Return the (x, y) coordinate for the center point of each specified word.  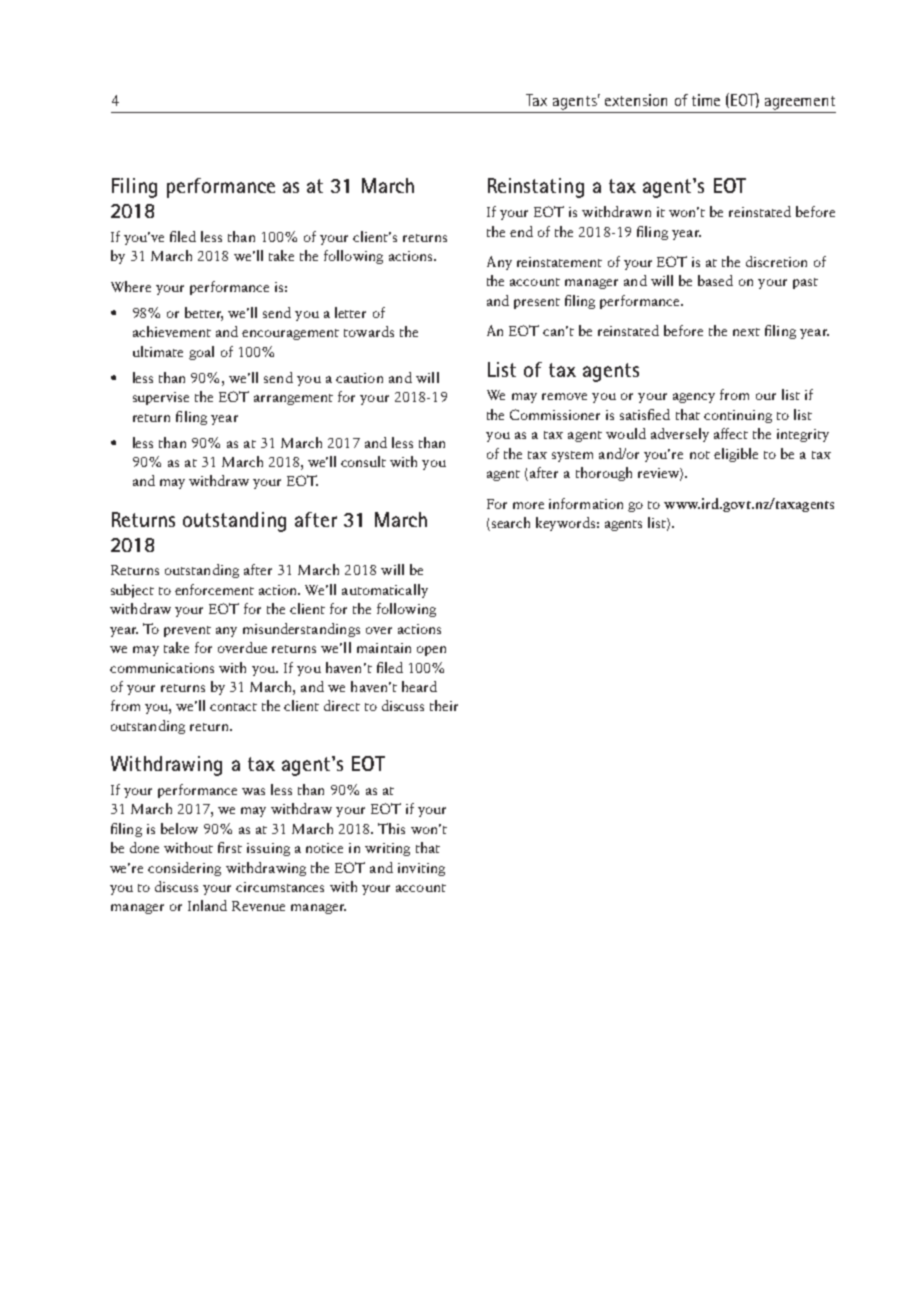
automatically (385, 591)
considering (184, 869)
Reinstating (536, 188)
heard (419, 686)
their (444, 705)
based (715, 280)
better (204, 314)
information (586, 503)
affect (731, 433)
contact (233, 707)
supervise (161, 398)
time (706, 100)
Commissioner (555, 414)
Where (131, 286)
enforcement (214, 589)
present (537, 303)
